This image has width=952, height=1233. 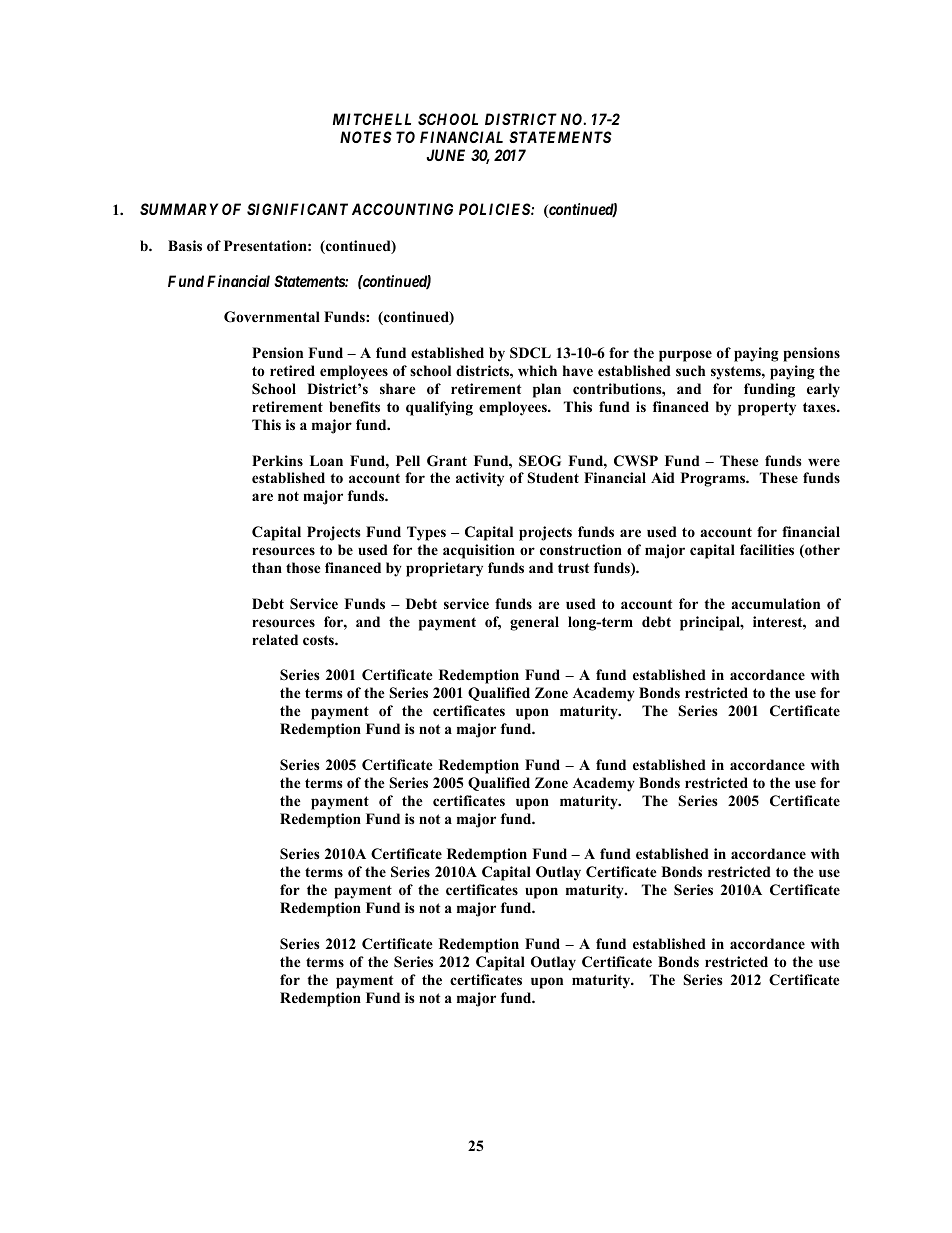 I want to click on related, so click(x=275, y=639).
